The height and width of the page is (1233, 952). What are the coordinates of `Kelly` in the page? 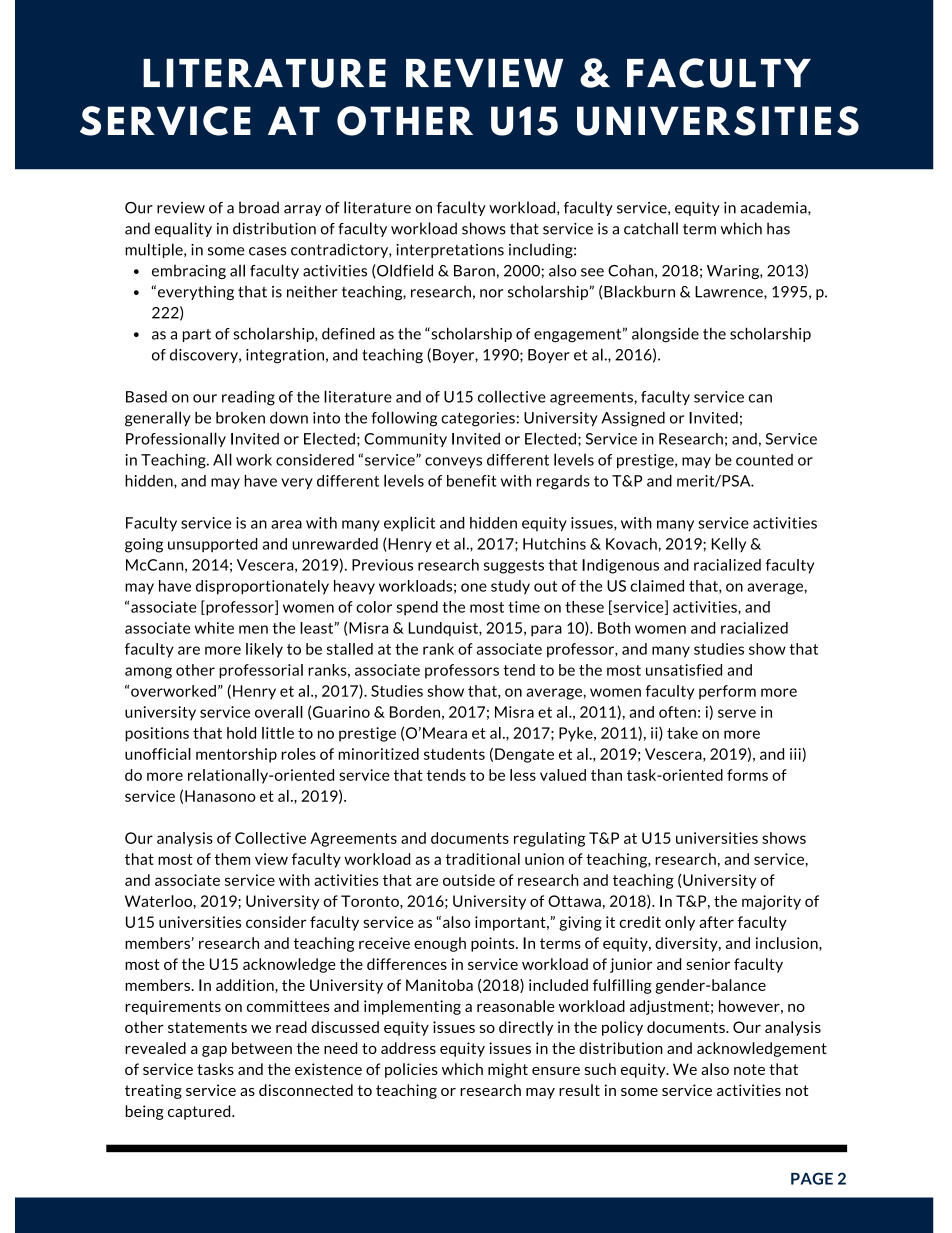 It's located at (728, 544).
